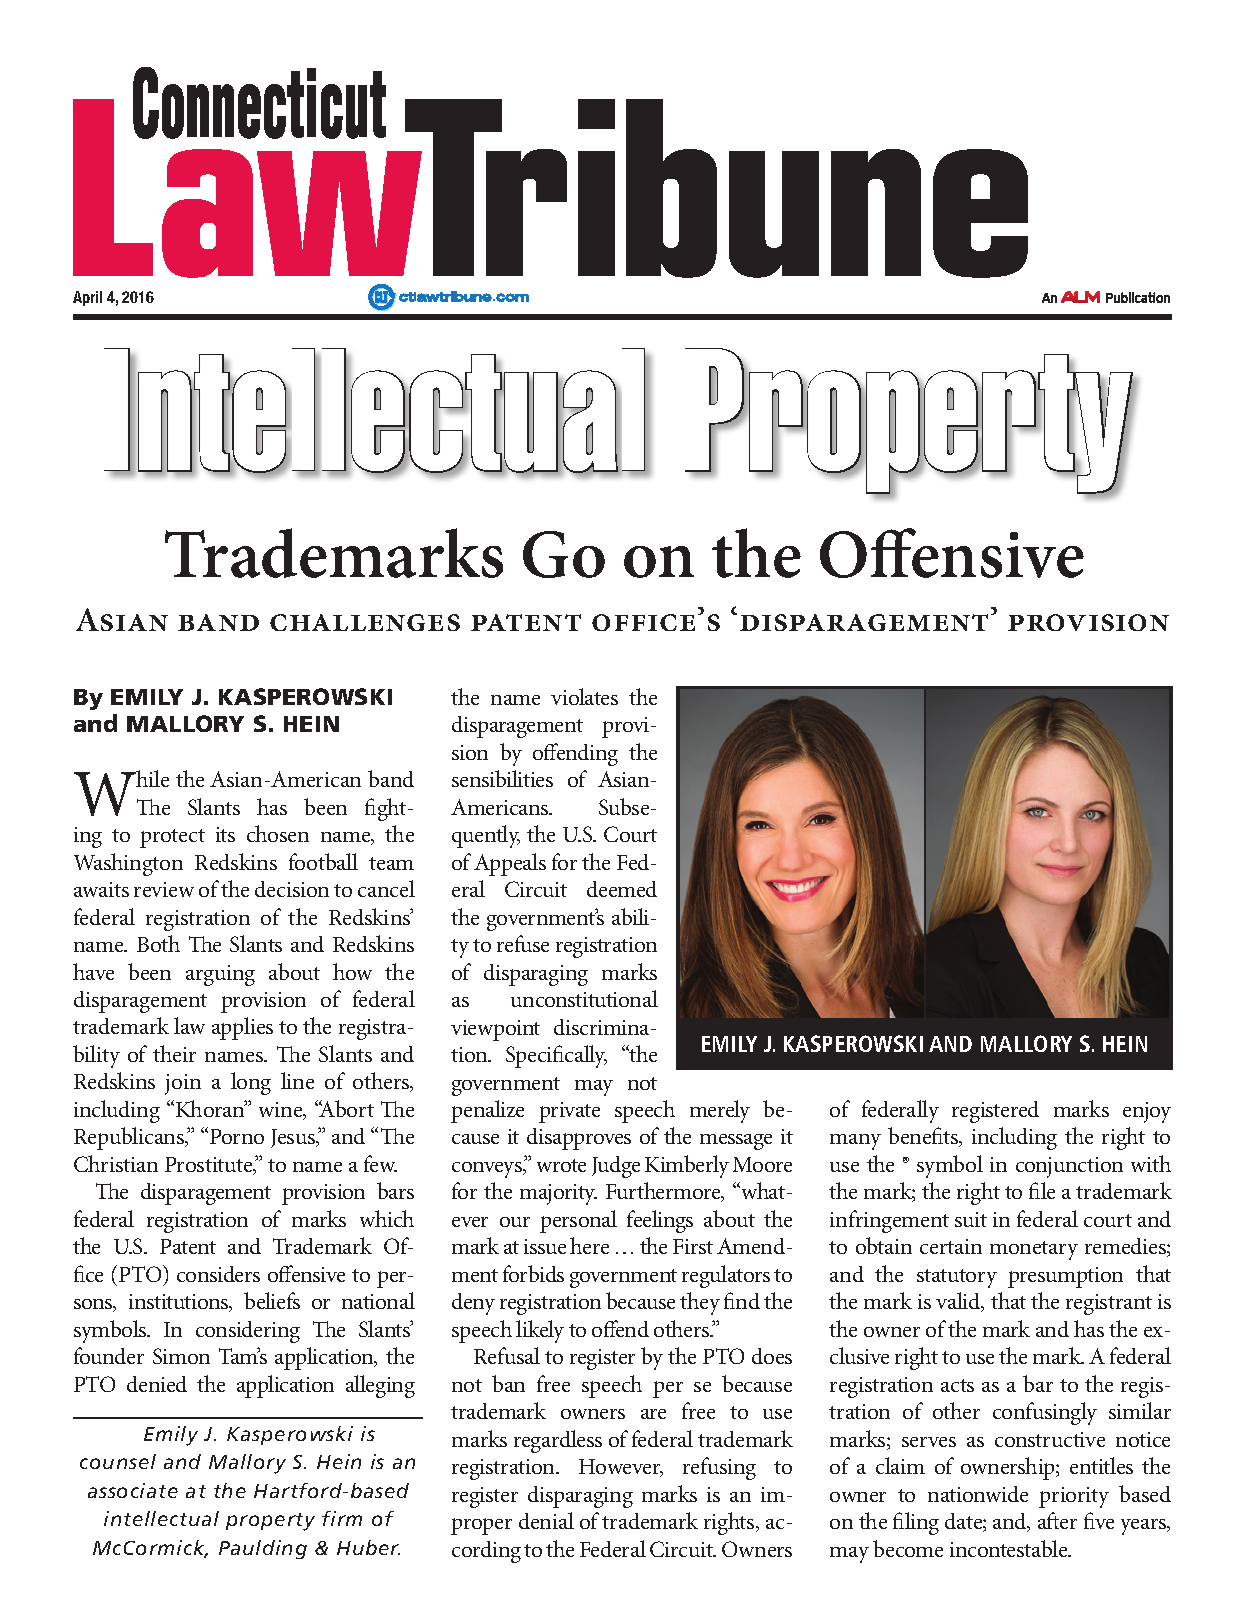  Describe the element at coordinates (622, 889) in the screenshot. I see `deemed` at that location.
